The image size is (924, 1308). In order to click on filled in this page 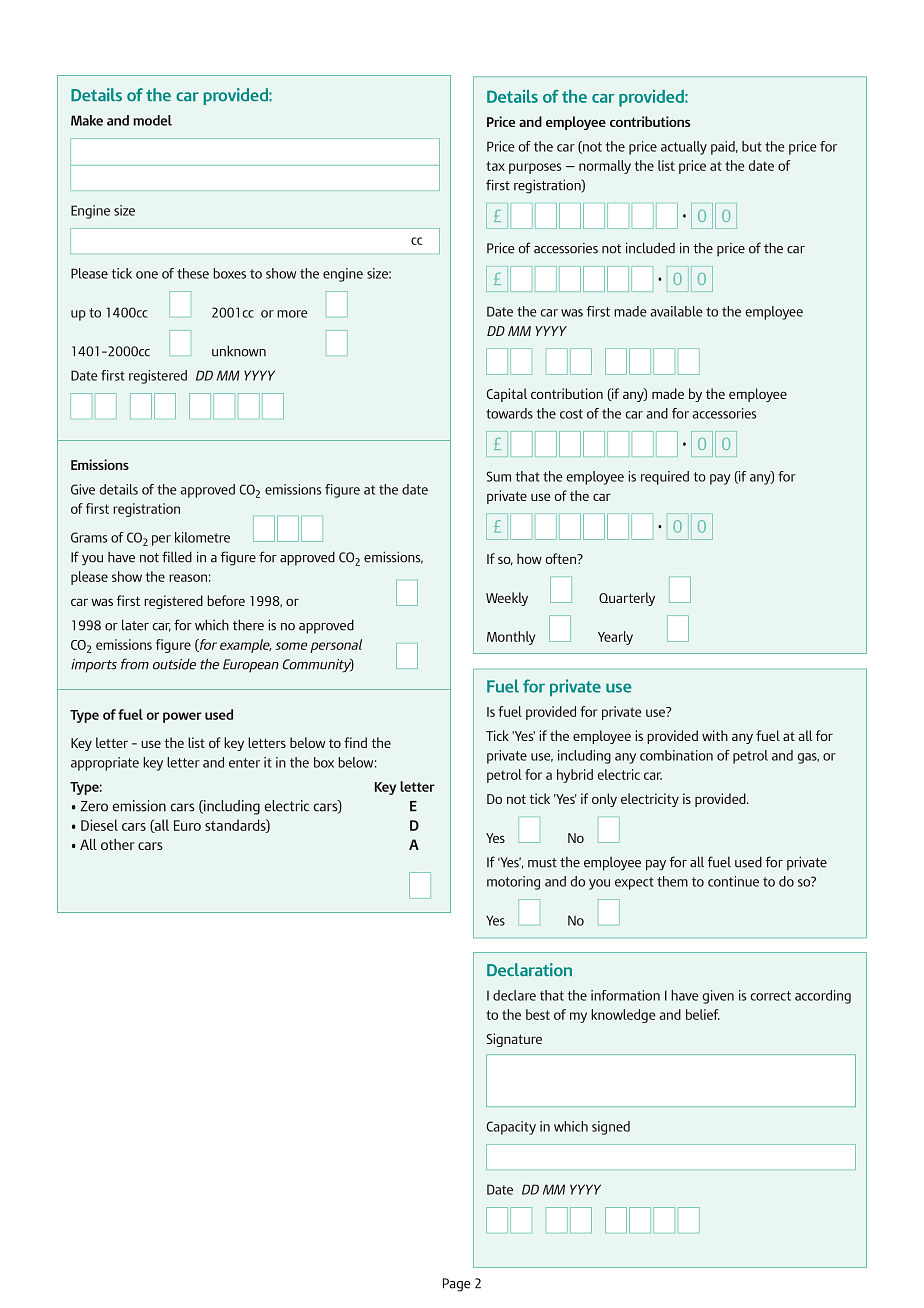, I will do `click(177, 557)`.
